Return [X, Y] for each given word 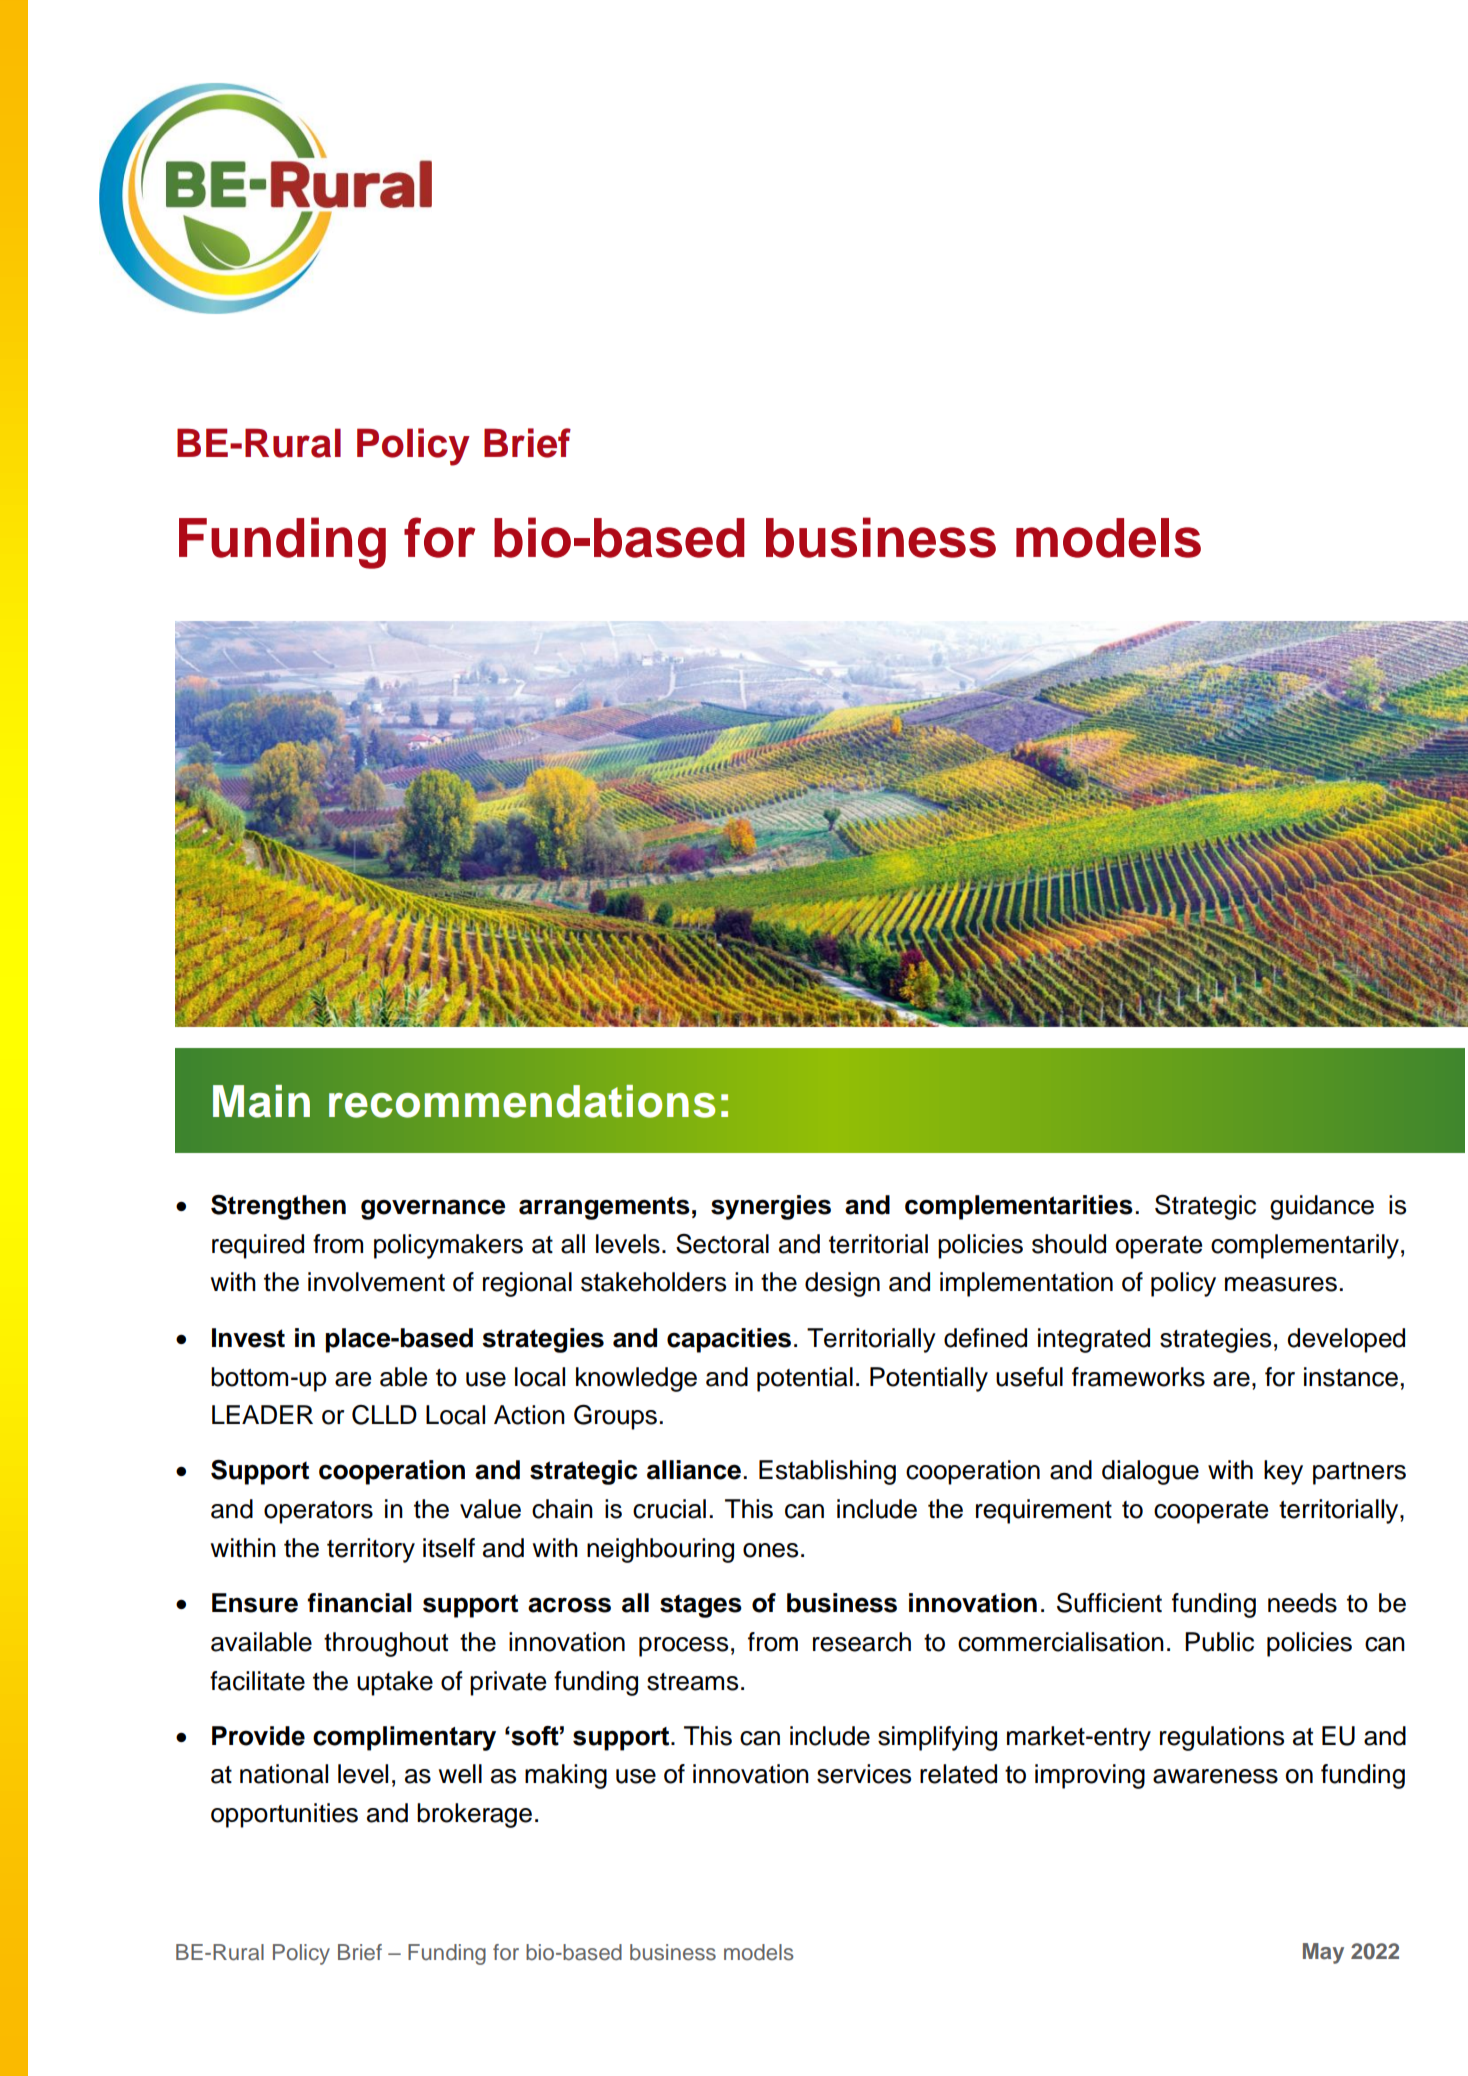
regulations [1222, 1738]
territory [371, 1550]
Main [261, 1101]
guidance [1322, 1207]
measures [1281, 1284]
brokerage [474, 1815]
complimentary [404, 1738]
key [1283, 1472]
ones [770, 1550]
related [958, 1774]
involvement [376, 1282]
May [1323, 1953]
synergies [771, 1207]
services [864, 1774]
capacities [729, 1340]
